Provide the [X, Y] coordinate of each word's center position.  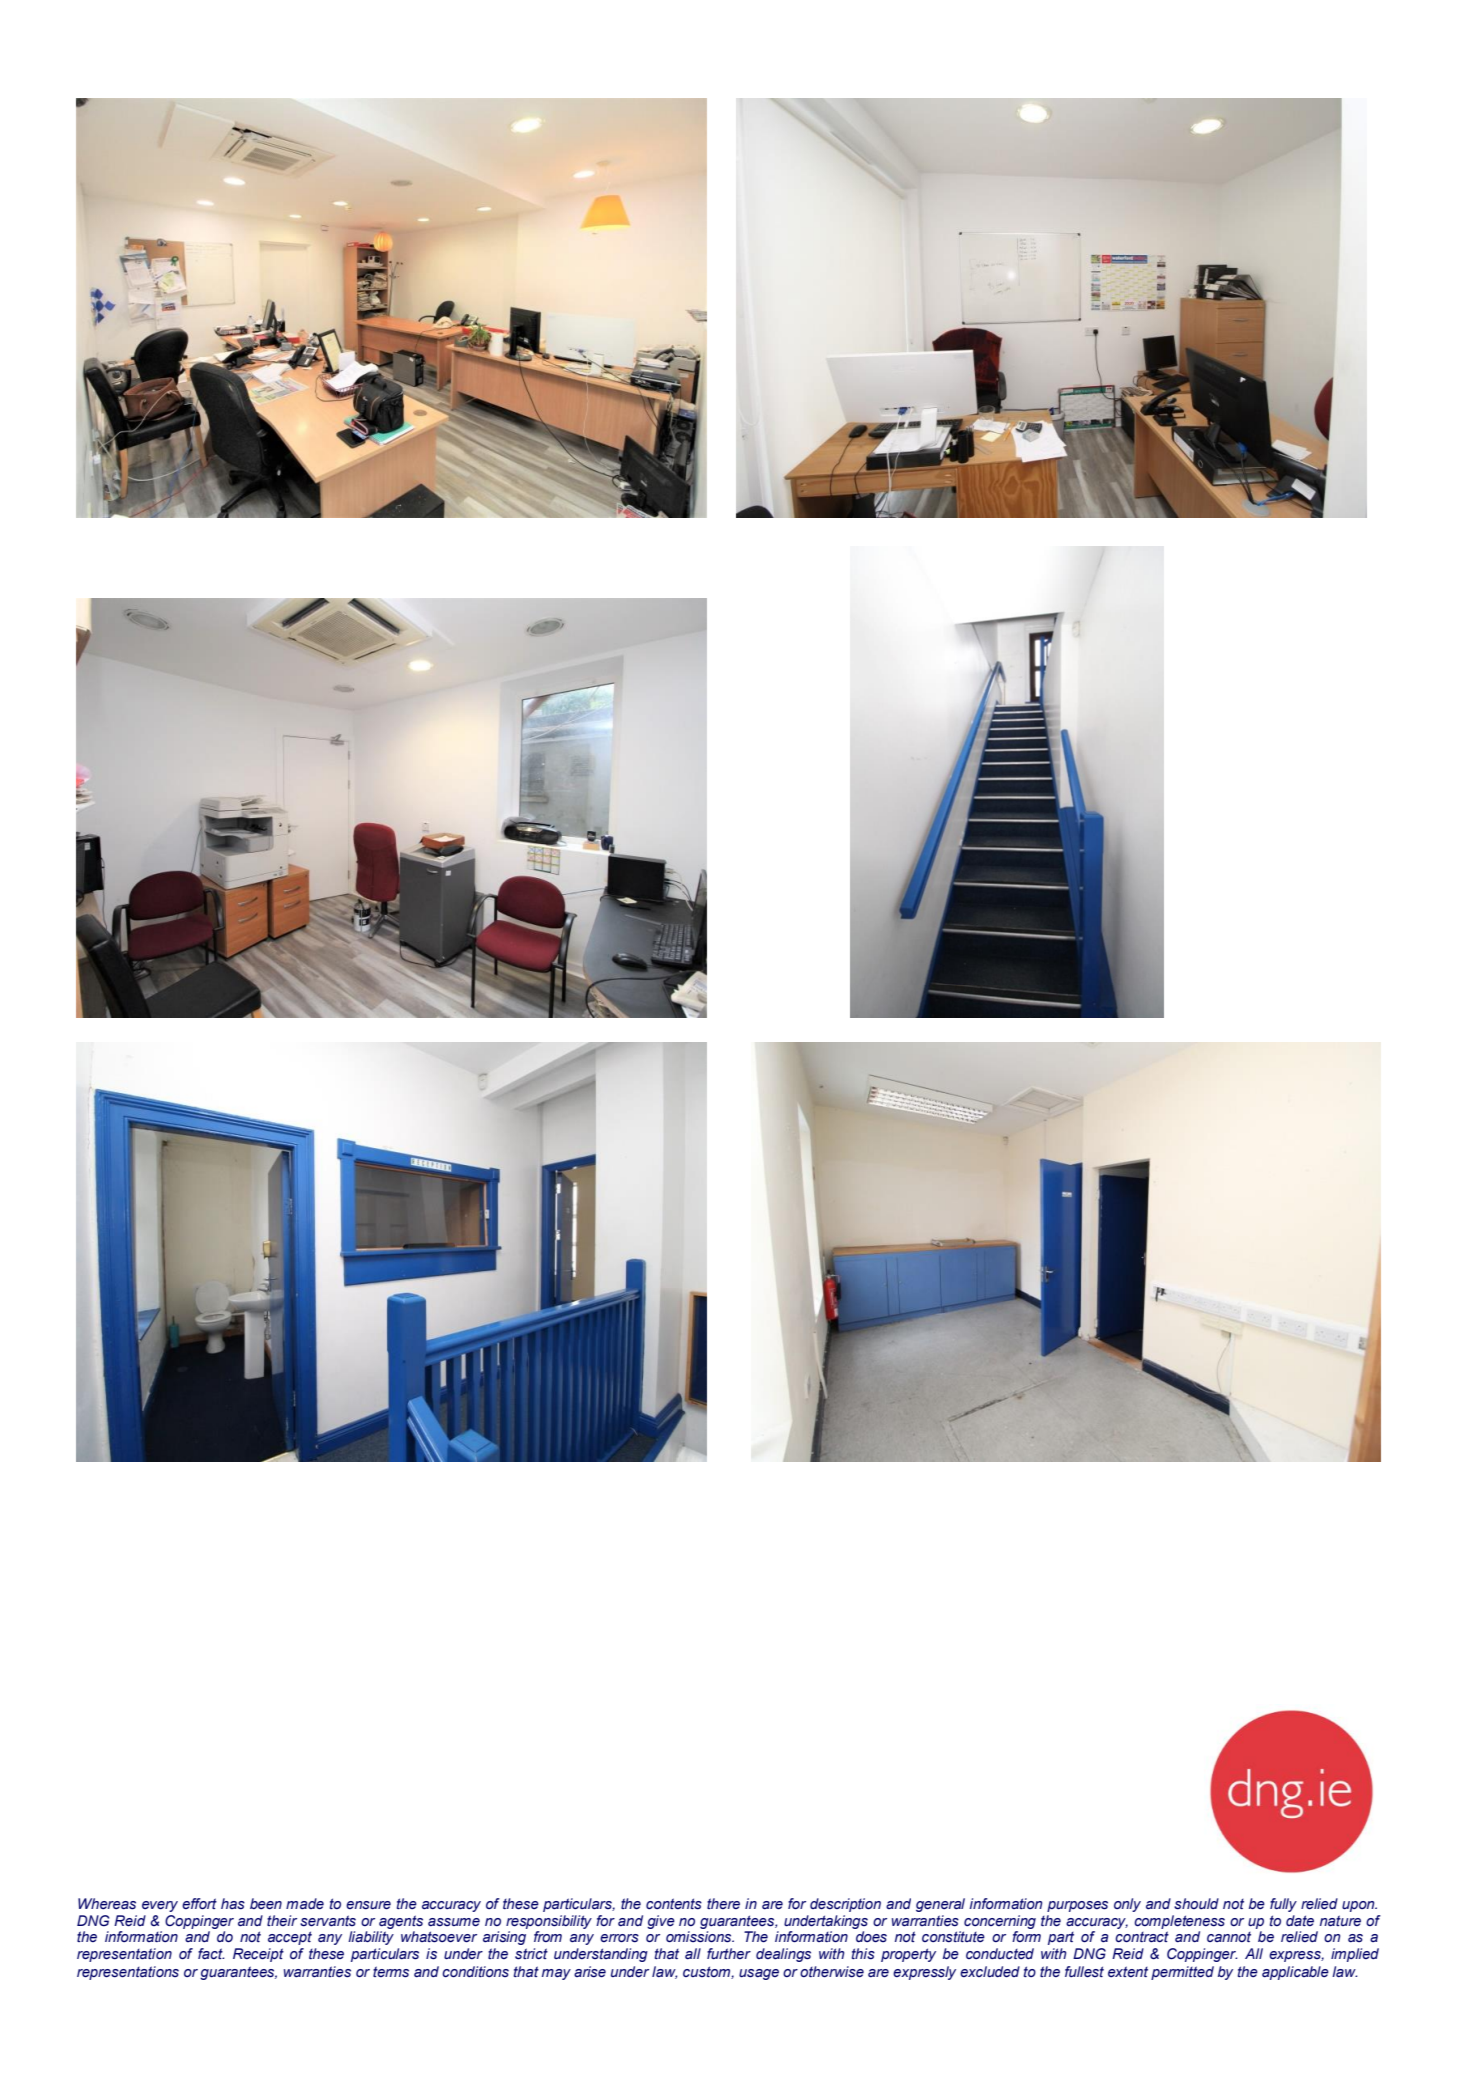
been [266, 1904]
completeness [1179, 1922]
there [723, 1903]
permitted [1182, 1973]
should [1196, 1904]
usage [759, 1974]
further [729, 1954]
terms [391, 1972]
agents [401, 1922]
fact [211, 1954]
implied [1355, 1955]
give [661, 1922]
